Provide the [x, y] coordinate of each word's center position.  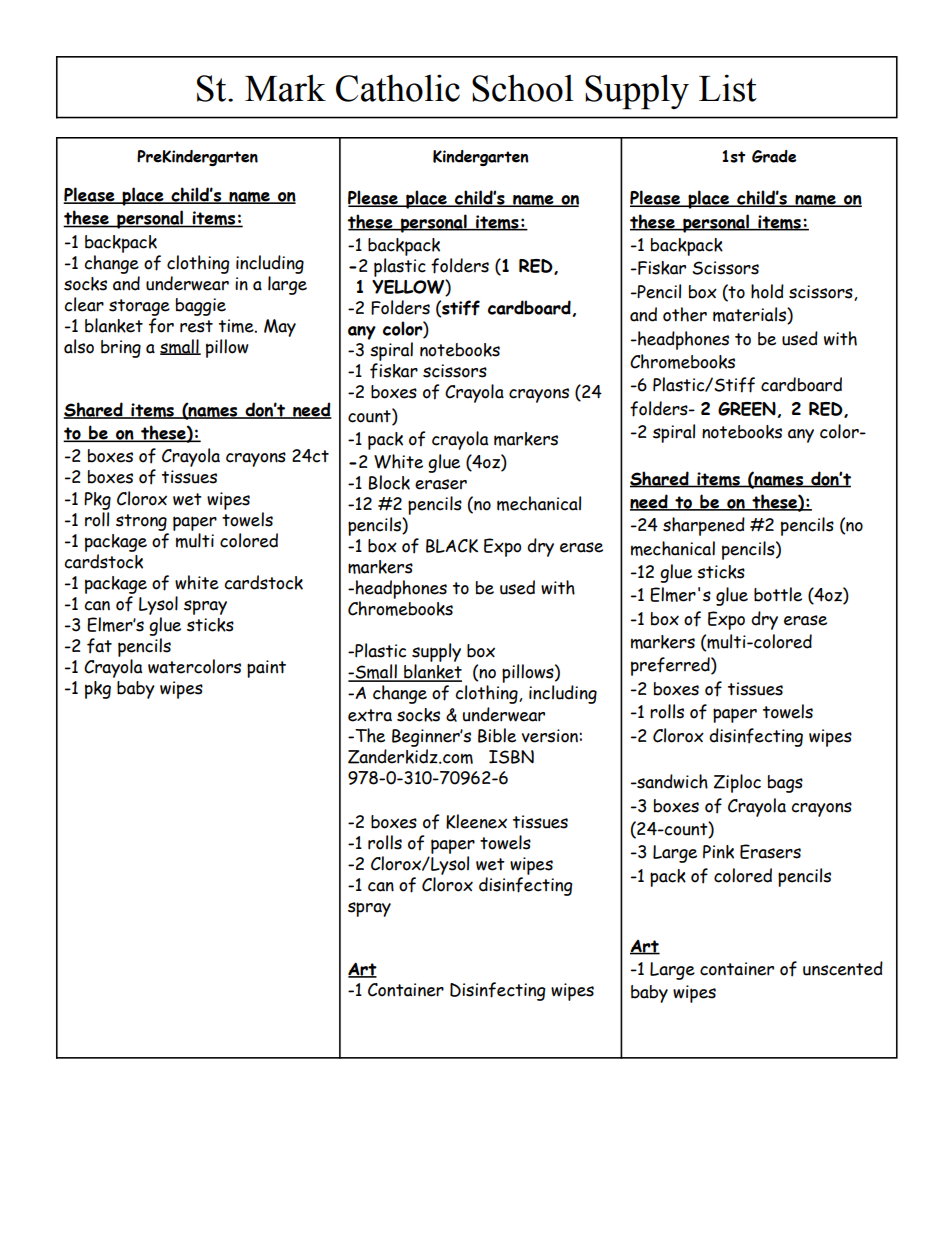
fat [99, 646]
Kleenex [476, 821]
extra [370, 715]
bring [121, 349]
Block [389, 482]
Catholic [398, 88]
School [523, 88]
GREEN [747, 409]
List [728, 88]
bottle [778, 594]
